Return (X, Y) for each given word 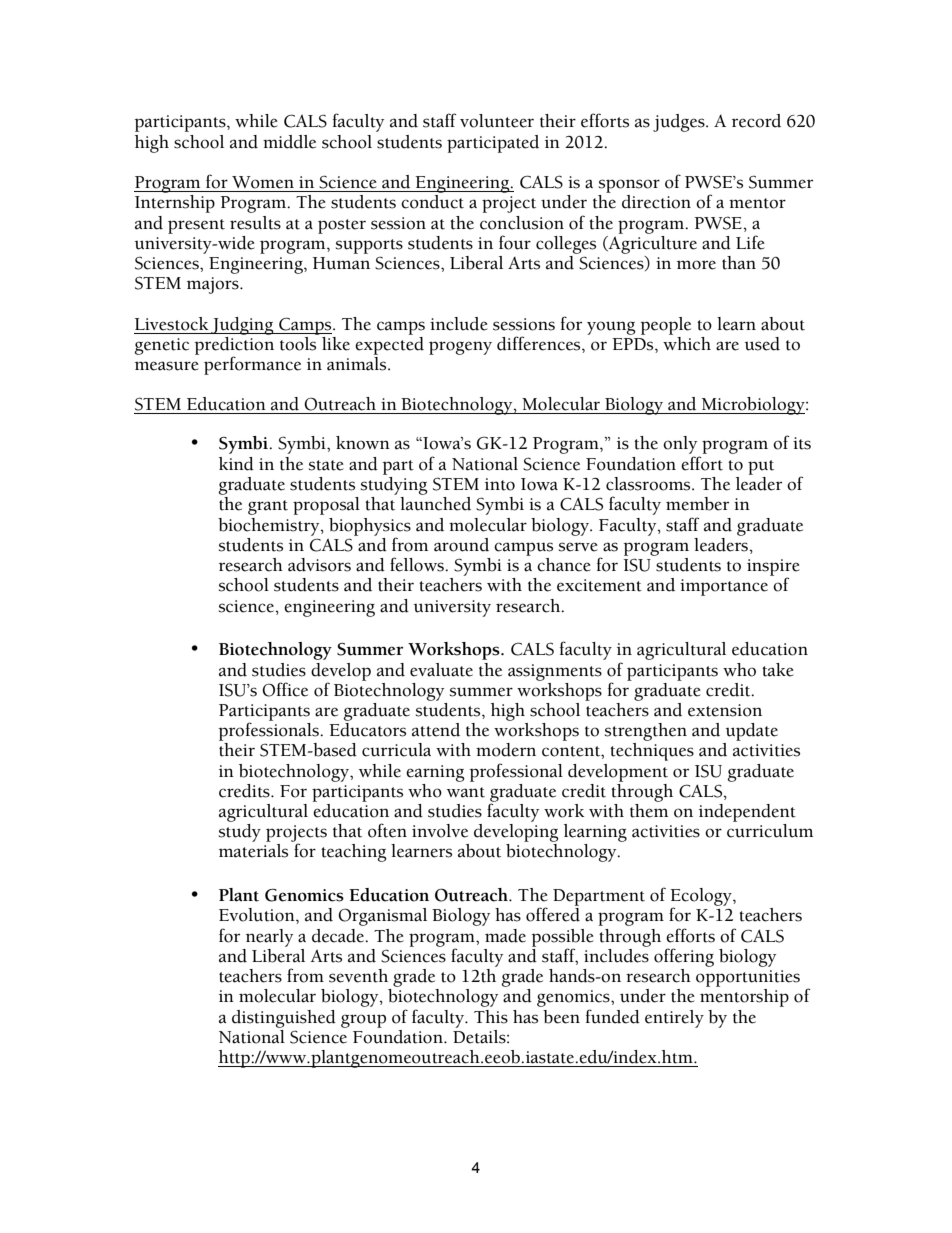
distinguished (284, 1019)
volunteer (497, 121)
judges (680, 123)
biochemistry (270, 527)
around (461, 545)
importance (724, 587)
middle (289, 142)
